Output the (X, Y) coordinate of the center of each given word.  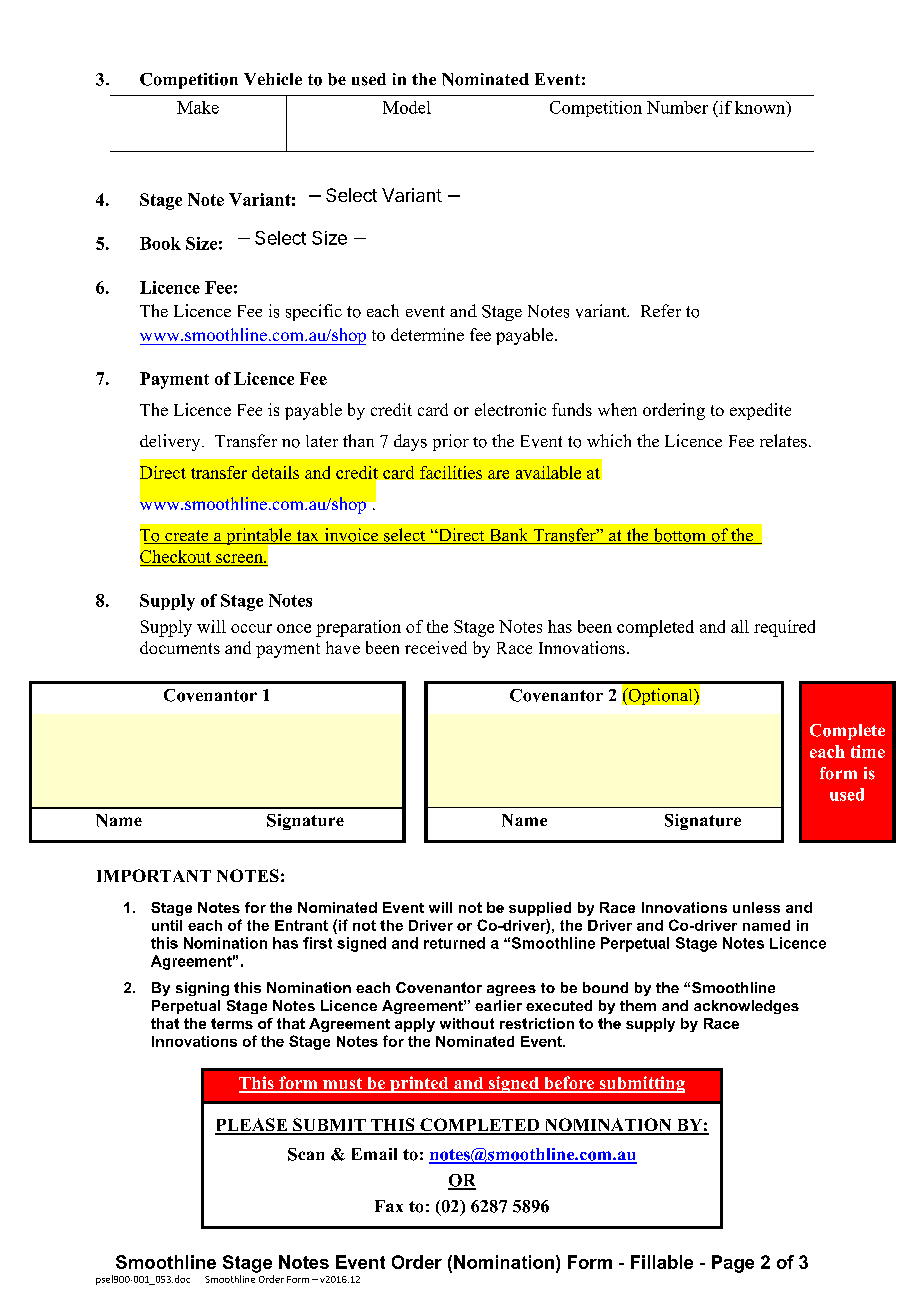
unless (756, 907)
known (761, 107)
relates (783, 441)
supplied (540, 909)
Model (407, 107)
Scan (306, 1154)
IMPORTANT (154, 875)
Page (733, 1264)
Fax (389, 1206)
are (498, 474)
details (275, 472)
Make (198, 107)
